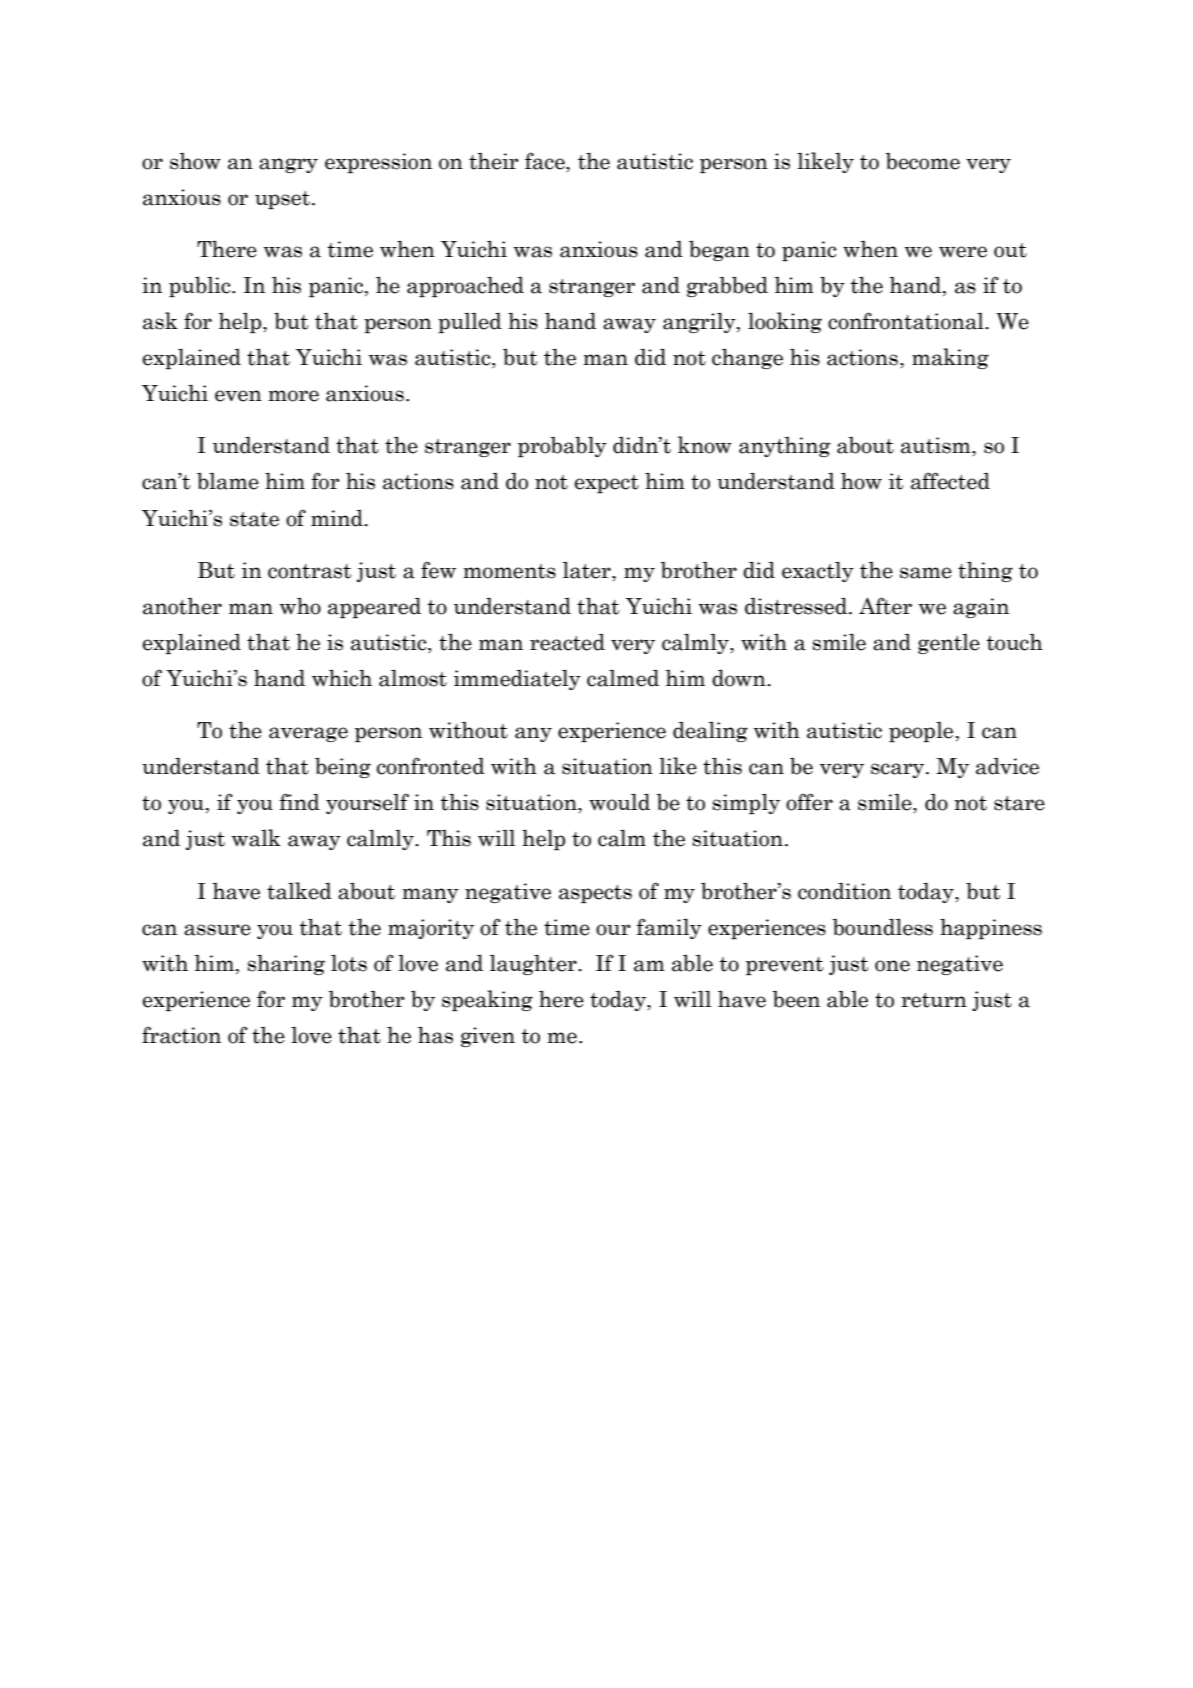 The width and height of the image is (1193, 1688). What do you see at coordinates (562, 446) in the image?
I see `probably` at bounding box center [562, 446].
